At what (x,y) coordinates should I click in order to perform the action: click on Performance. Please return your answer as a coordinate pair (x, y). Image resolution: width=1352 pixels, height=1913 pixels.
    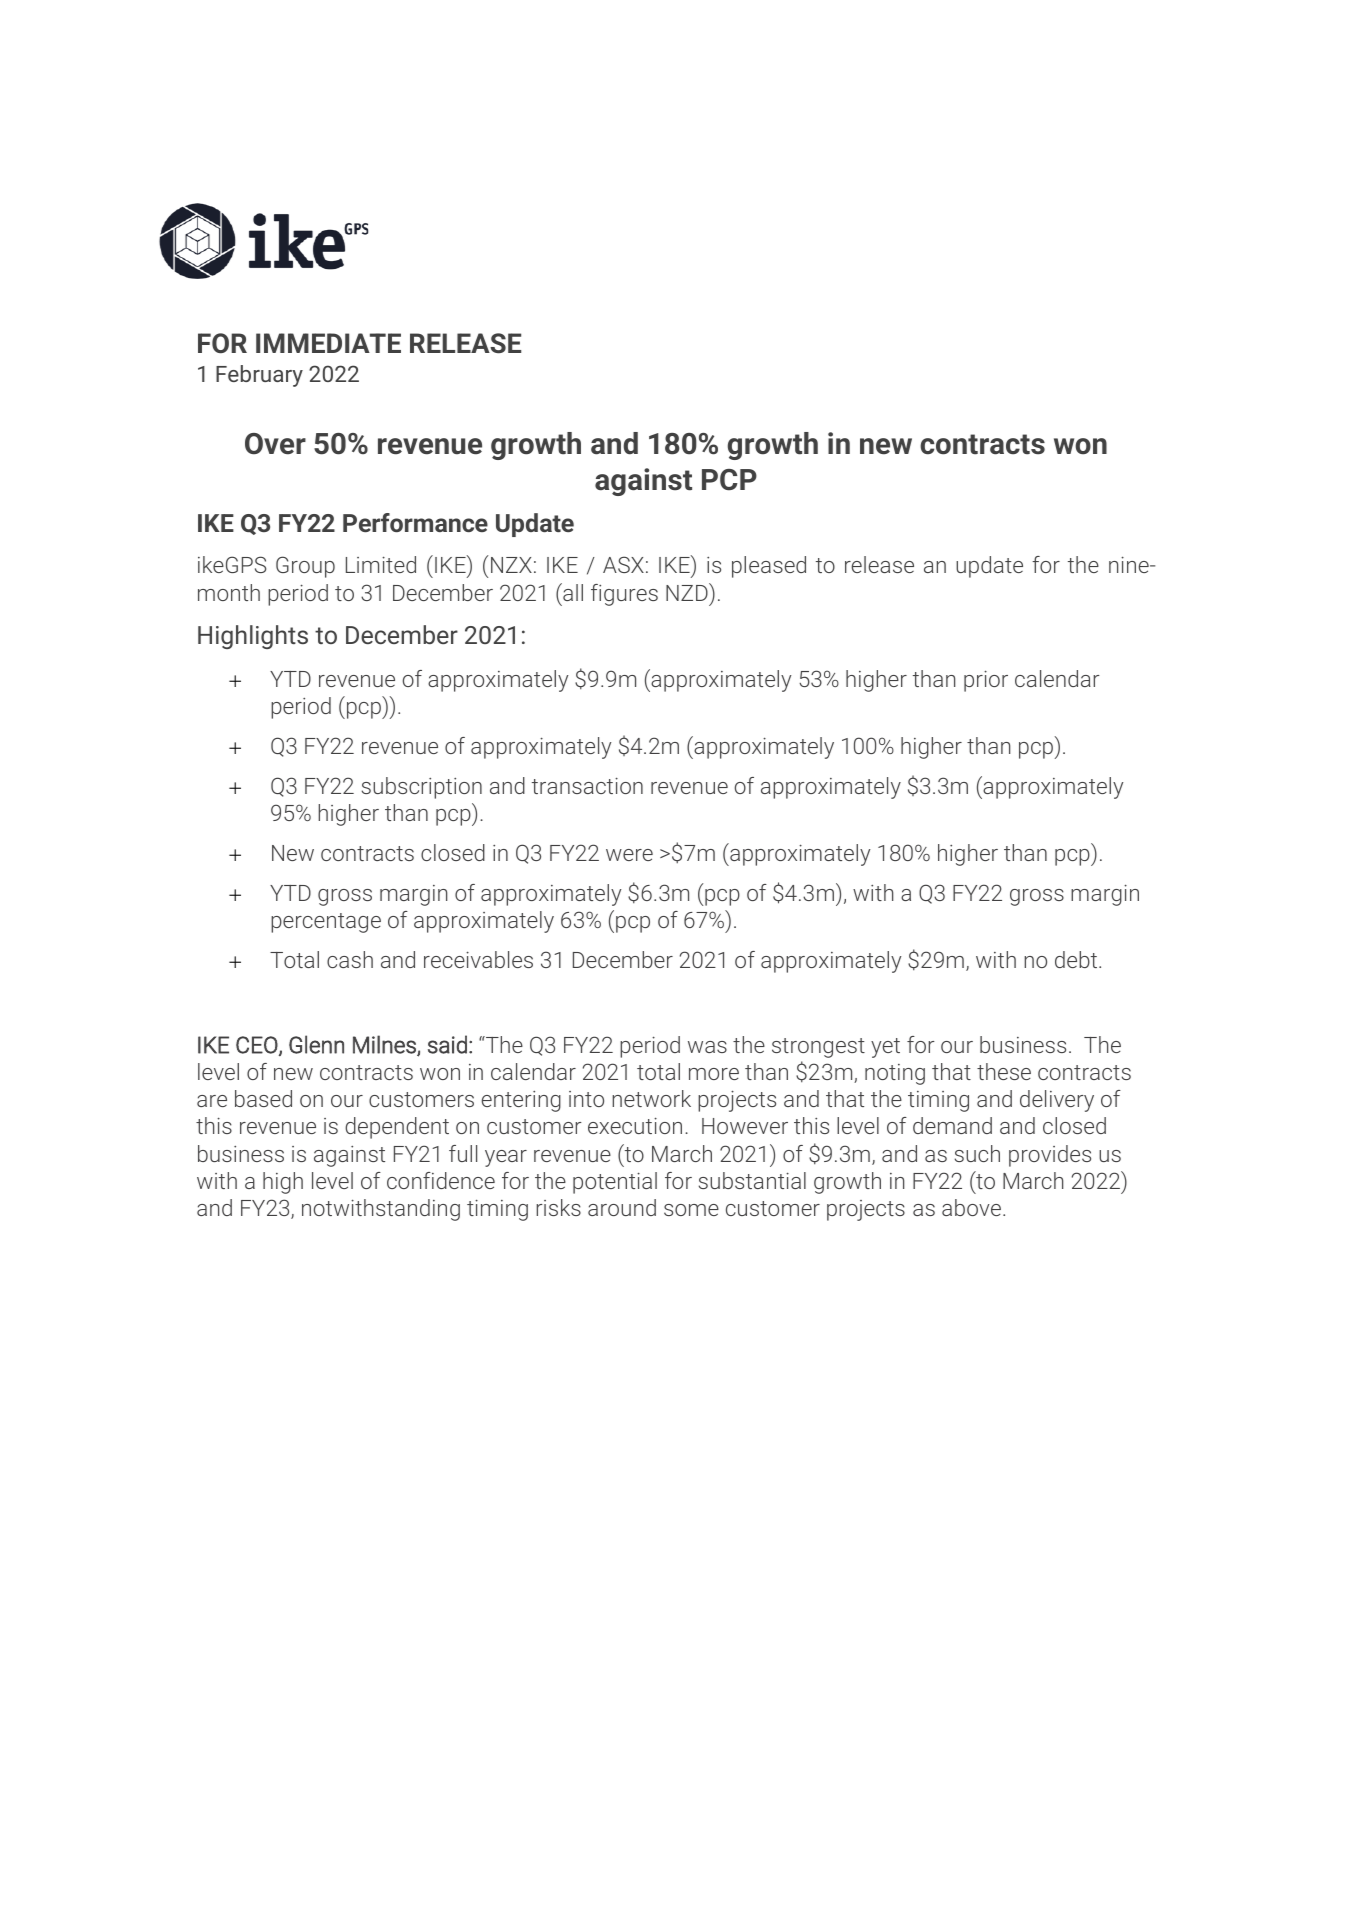
    Looking at the image, I should click on (415, 522).
